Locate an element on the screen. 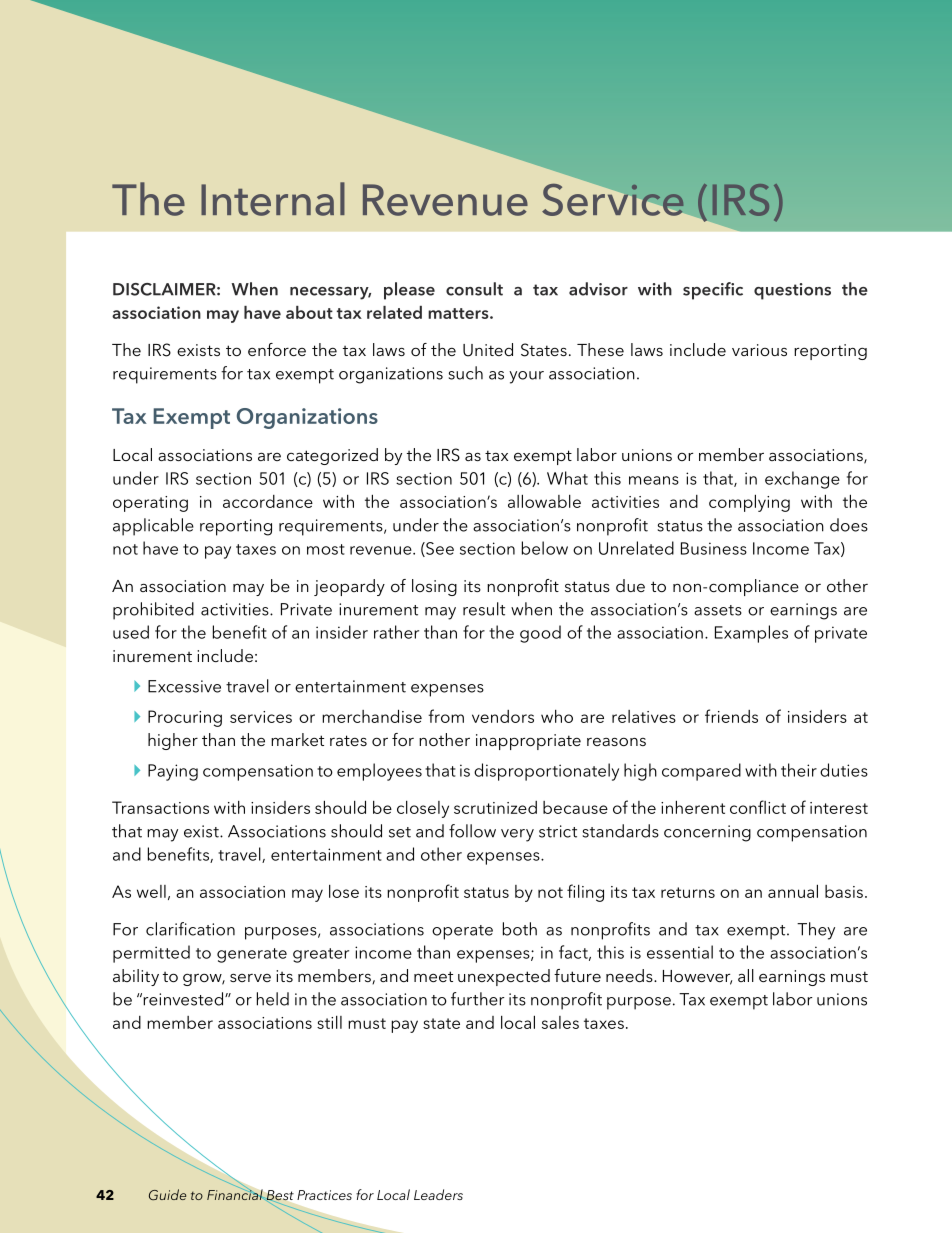 This screenshot has height=1233, width=952. questions is located at coordinates (792, 291).
